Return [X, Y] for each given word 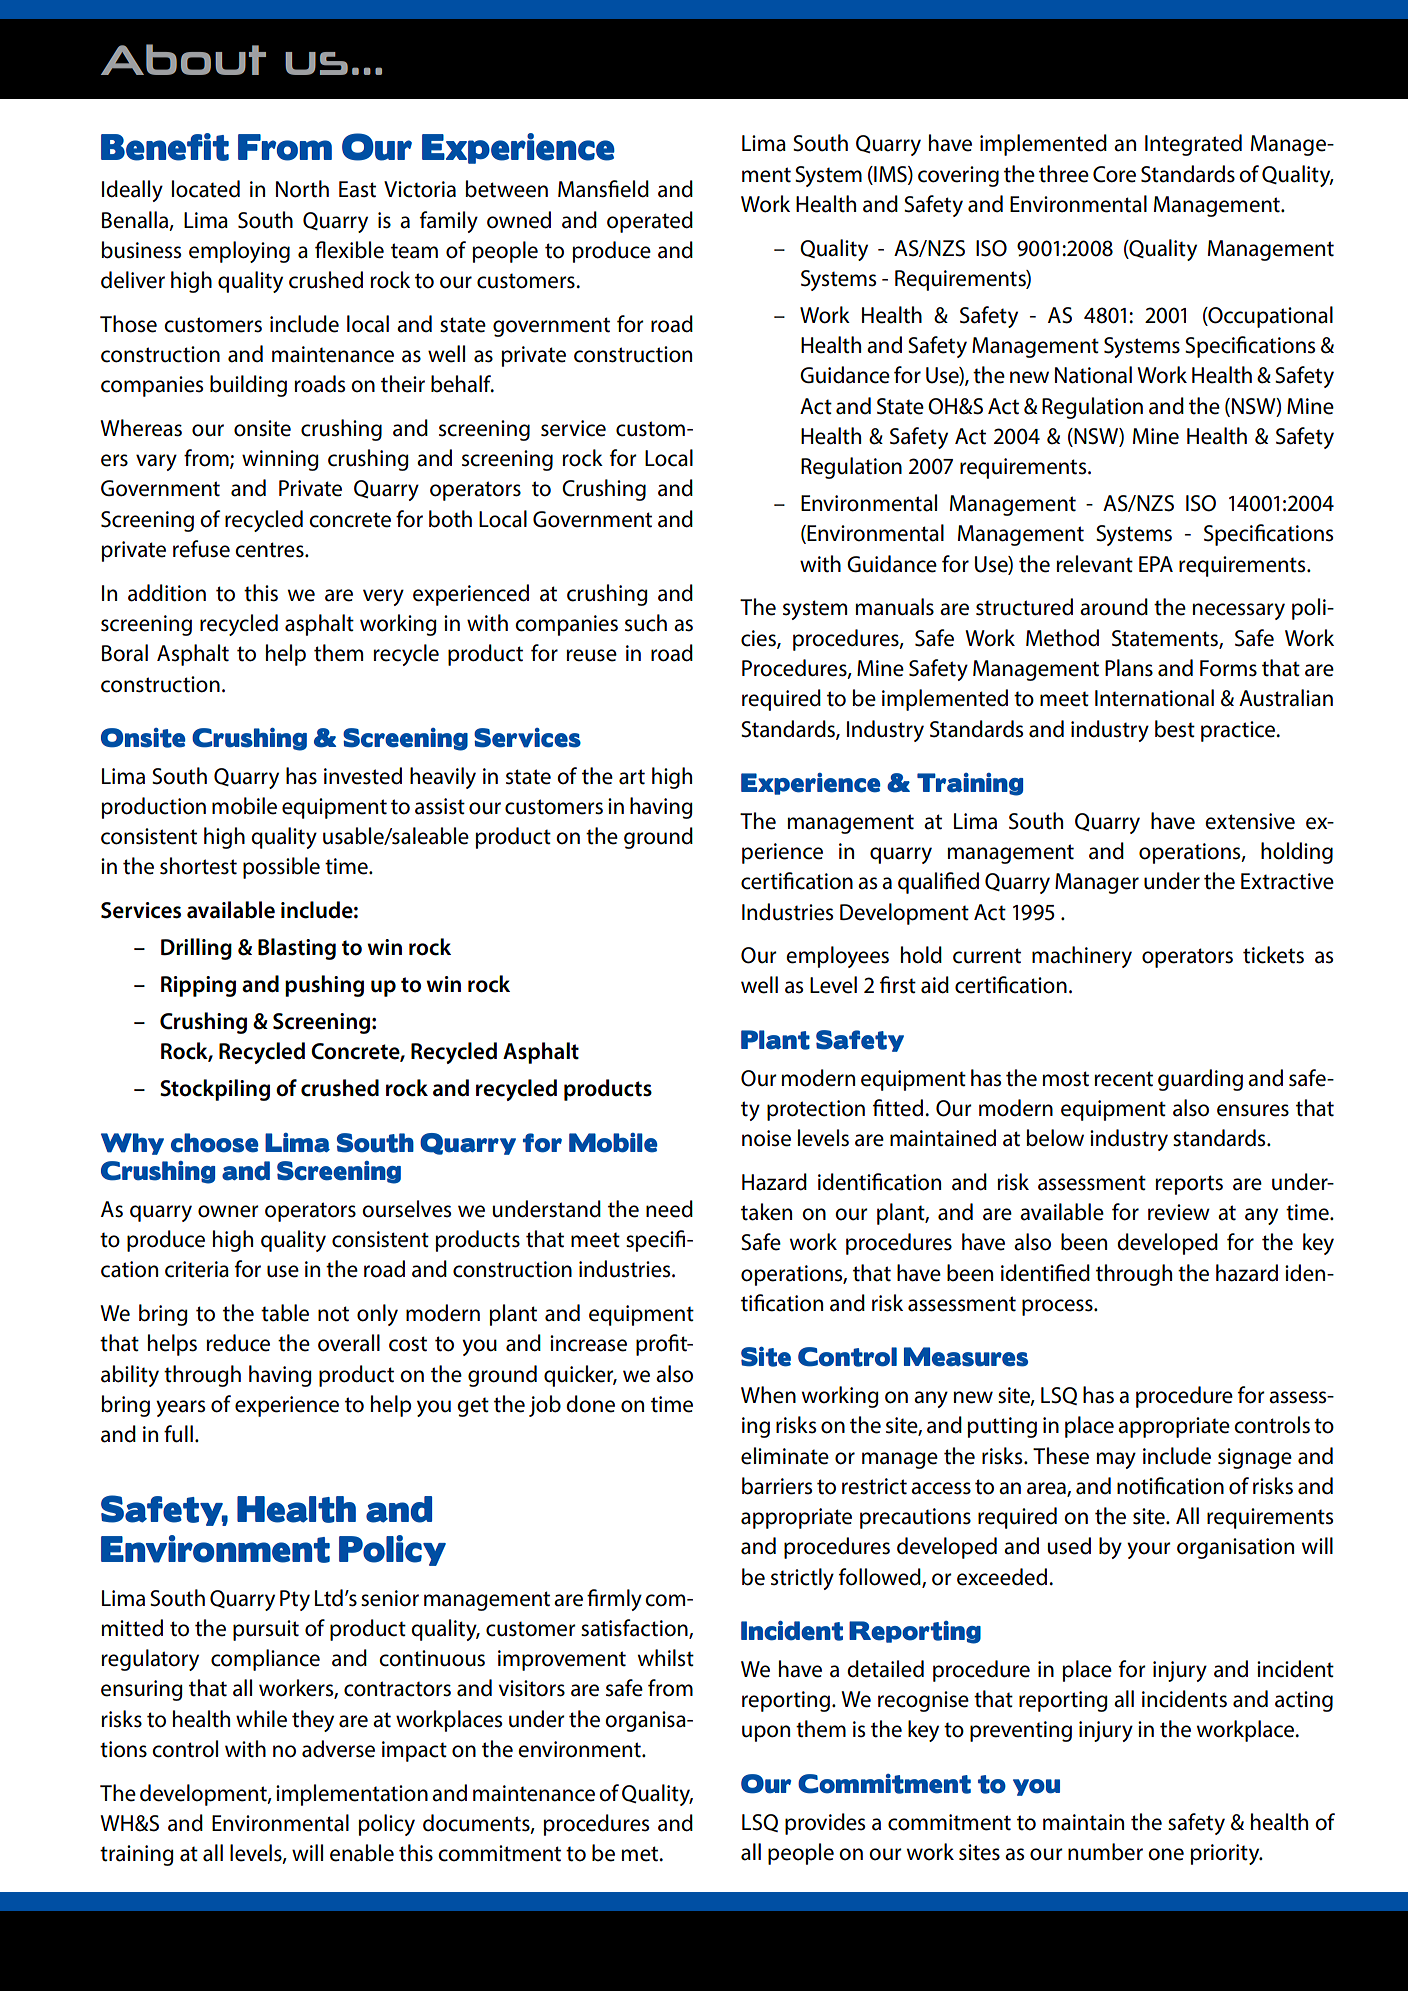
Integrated [1193, 145]
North [302, 189]
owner [228, 1211]
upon [766, 1733]
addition [167, 593]
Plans [1129, 668]
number [1105, 1852]
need [669, 1209]
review [1179, 1212]
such [646, 623]
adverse [338, 1749]
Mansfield [603, 189]
